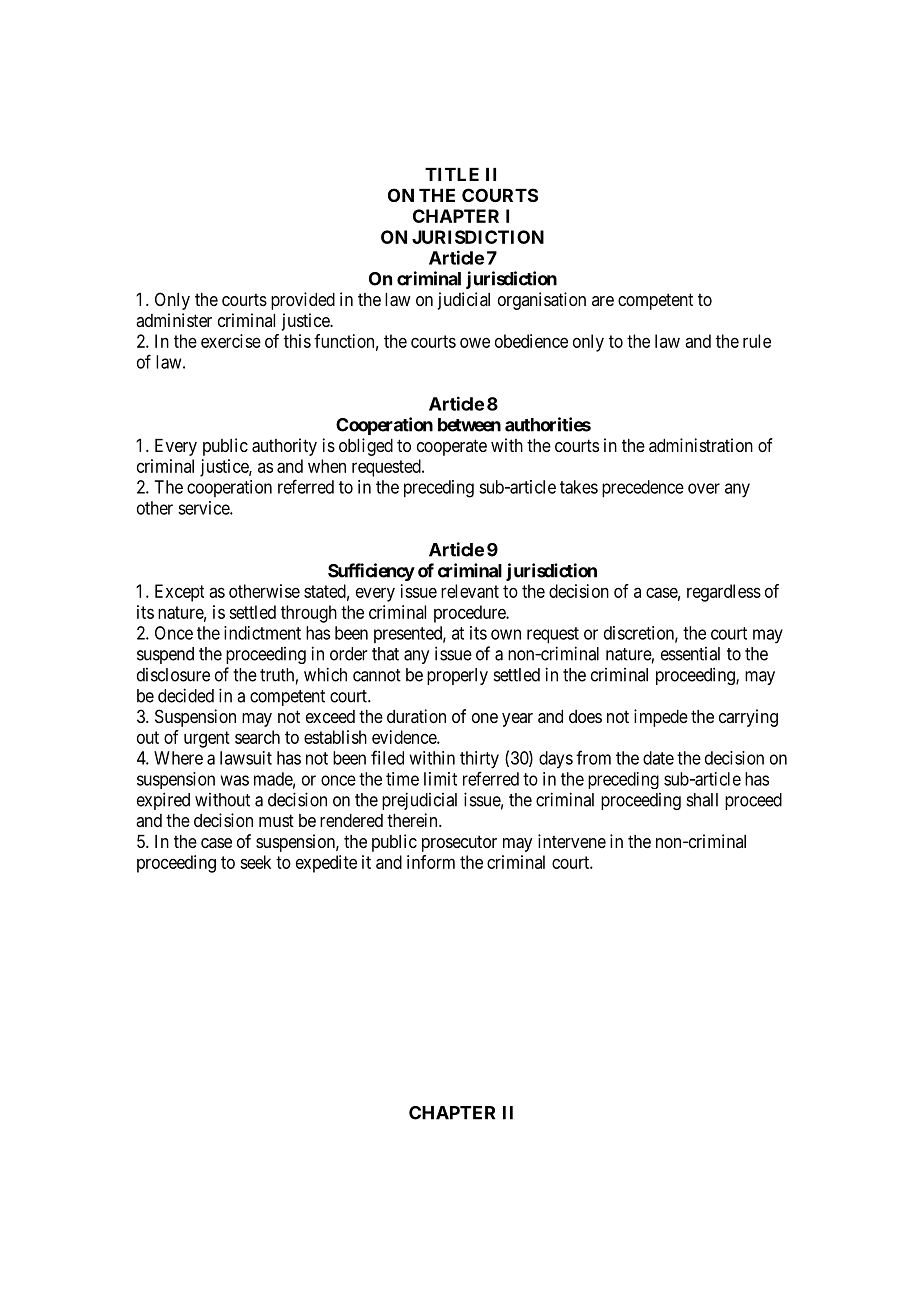 Image resolution: width=924 pixels, height=1308 pixels. Describe the element at coordinates (704, 488) in the document. I see `over` at that location.
